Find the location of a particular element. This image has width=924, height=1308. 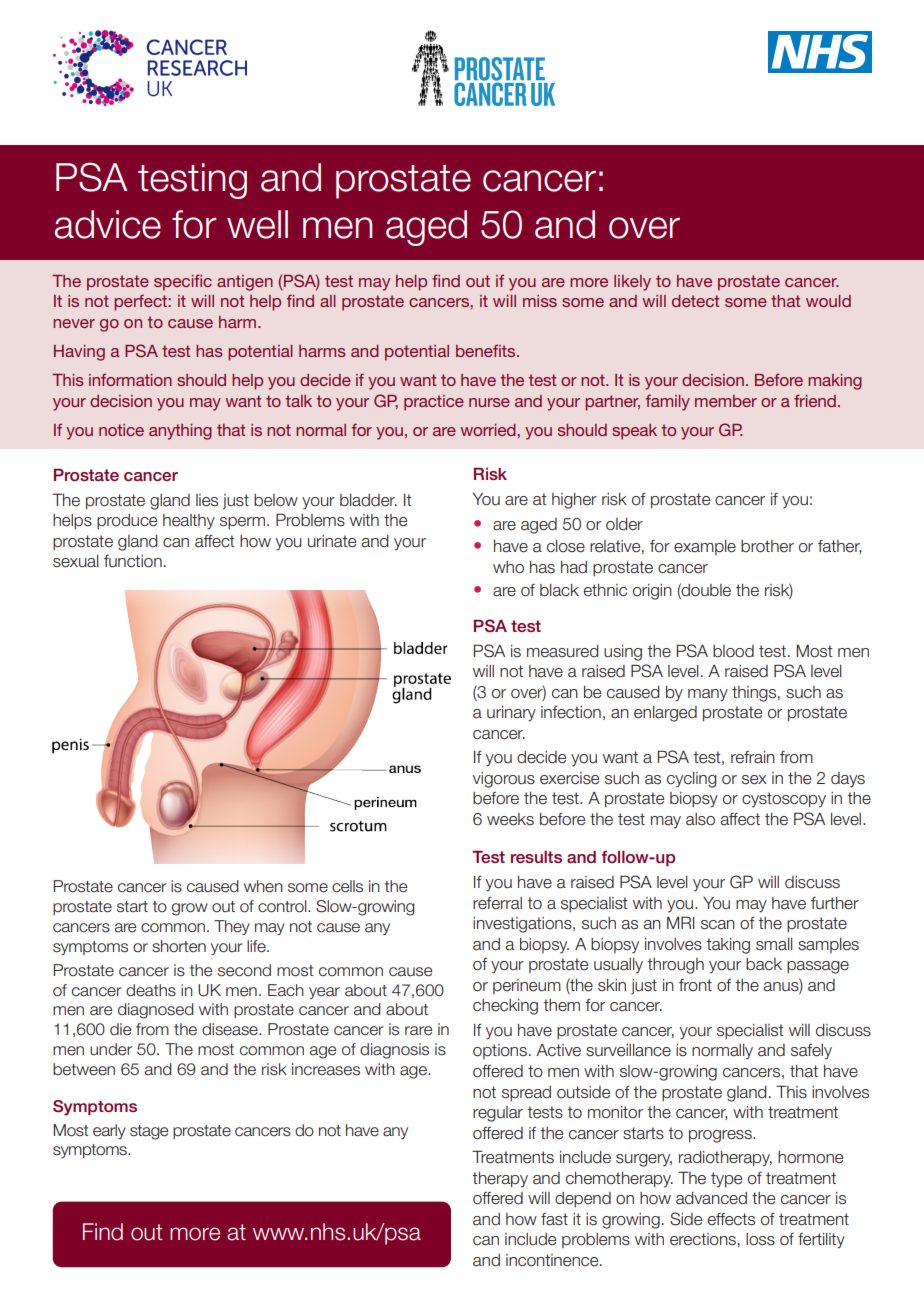

checking is located at coordinates (505, 1007).
